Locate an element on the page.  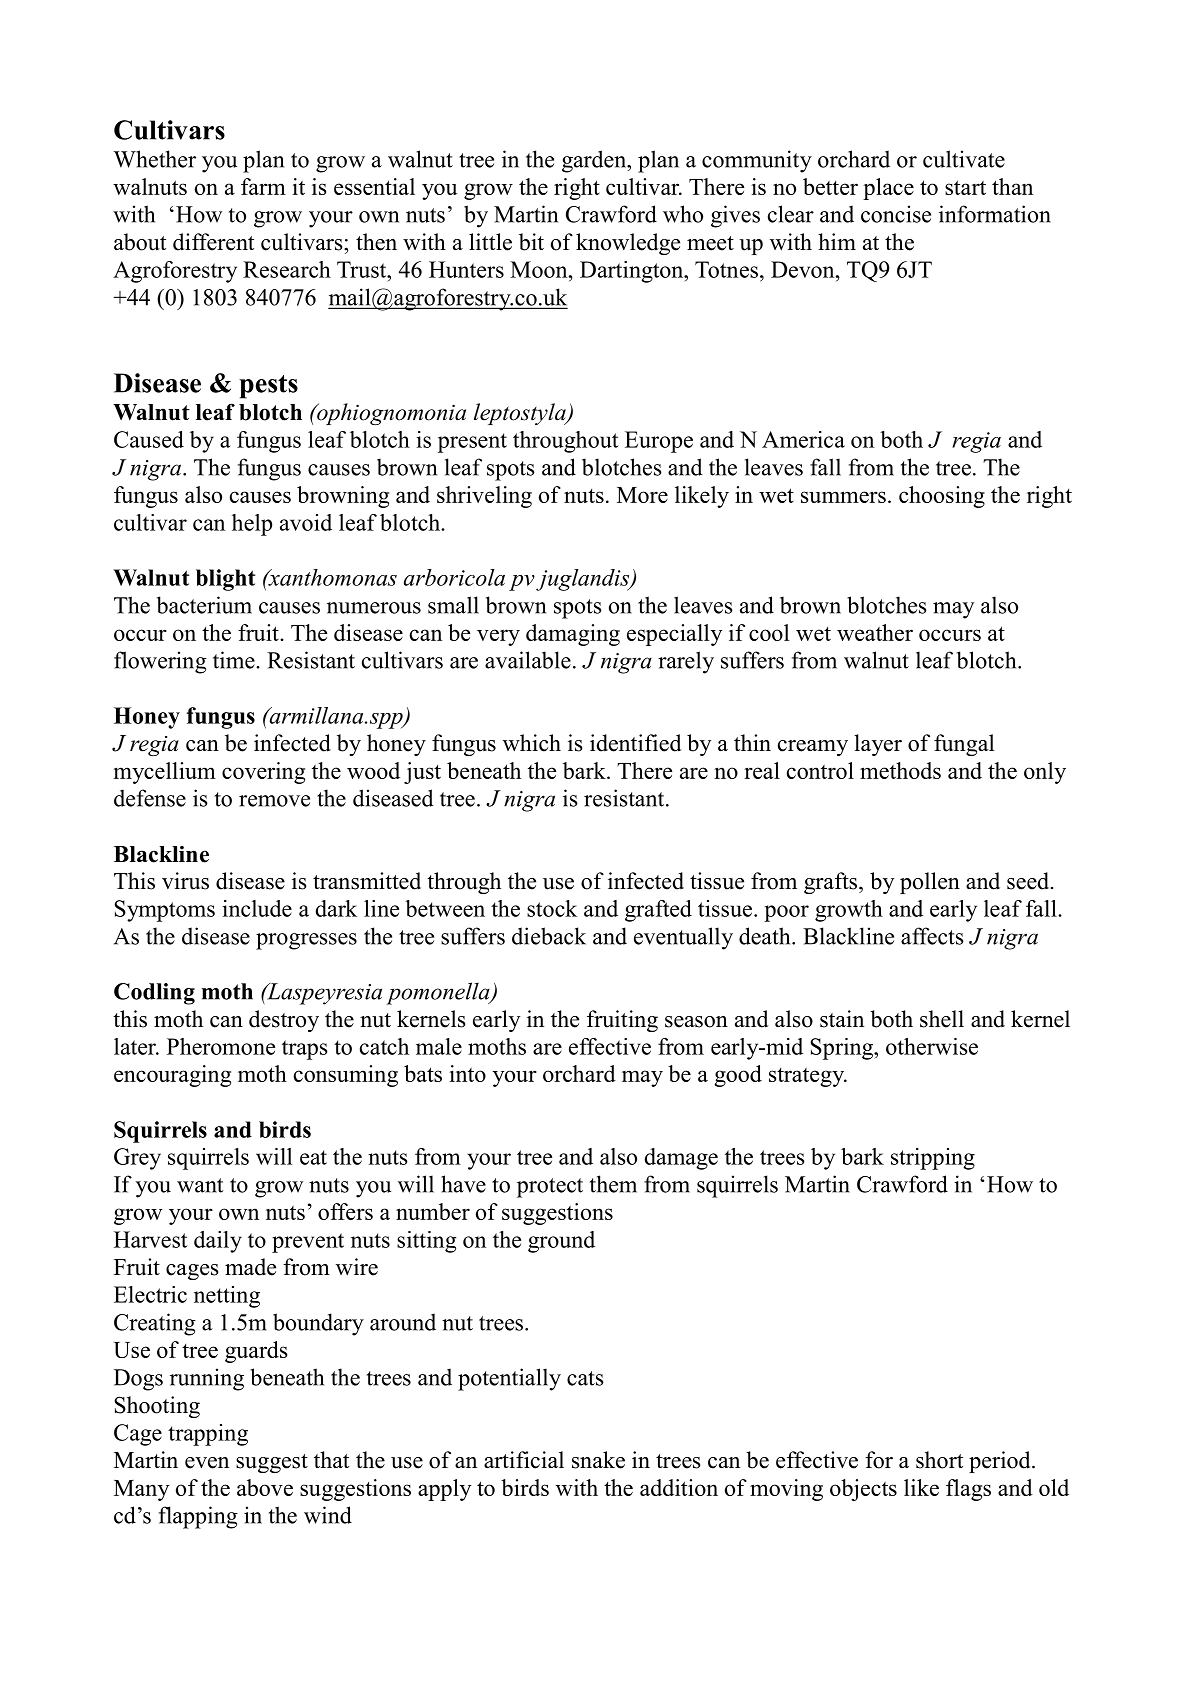
start is located at coordinates (965, 187).
